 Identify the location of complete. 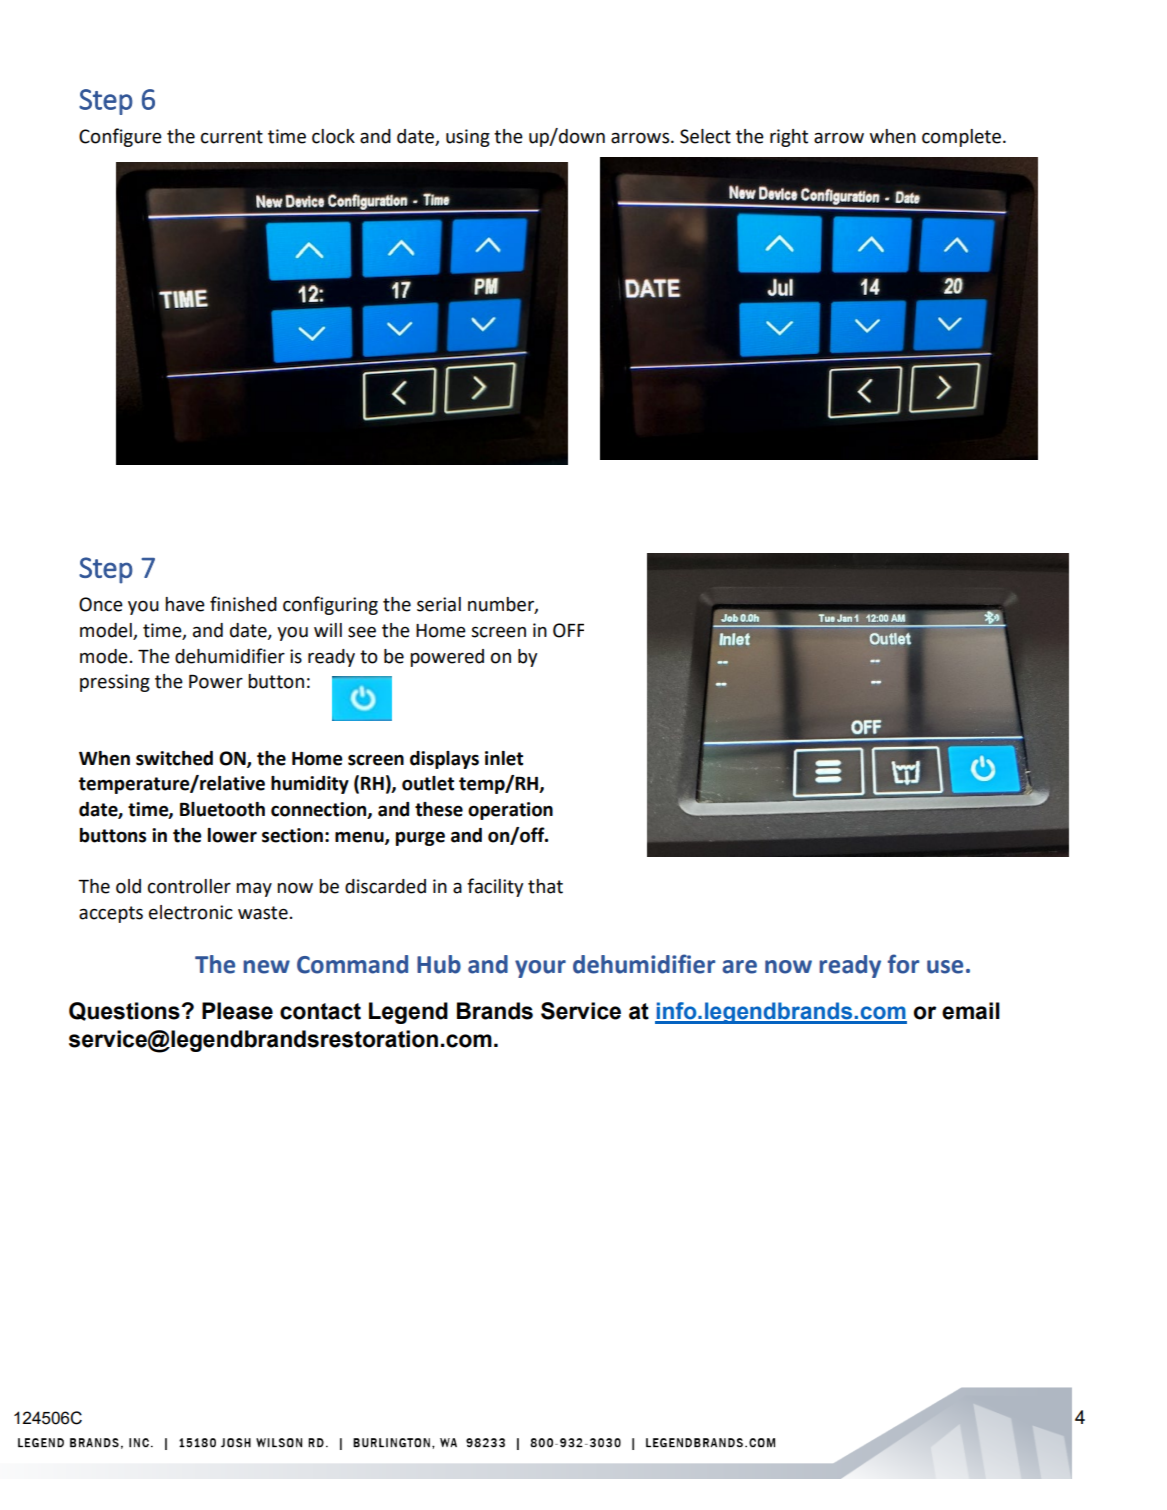
(963, 138).
